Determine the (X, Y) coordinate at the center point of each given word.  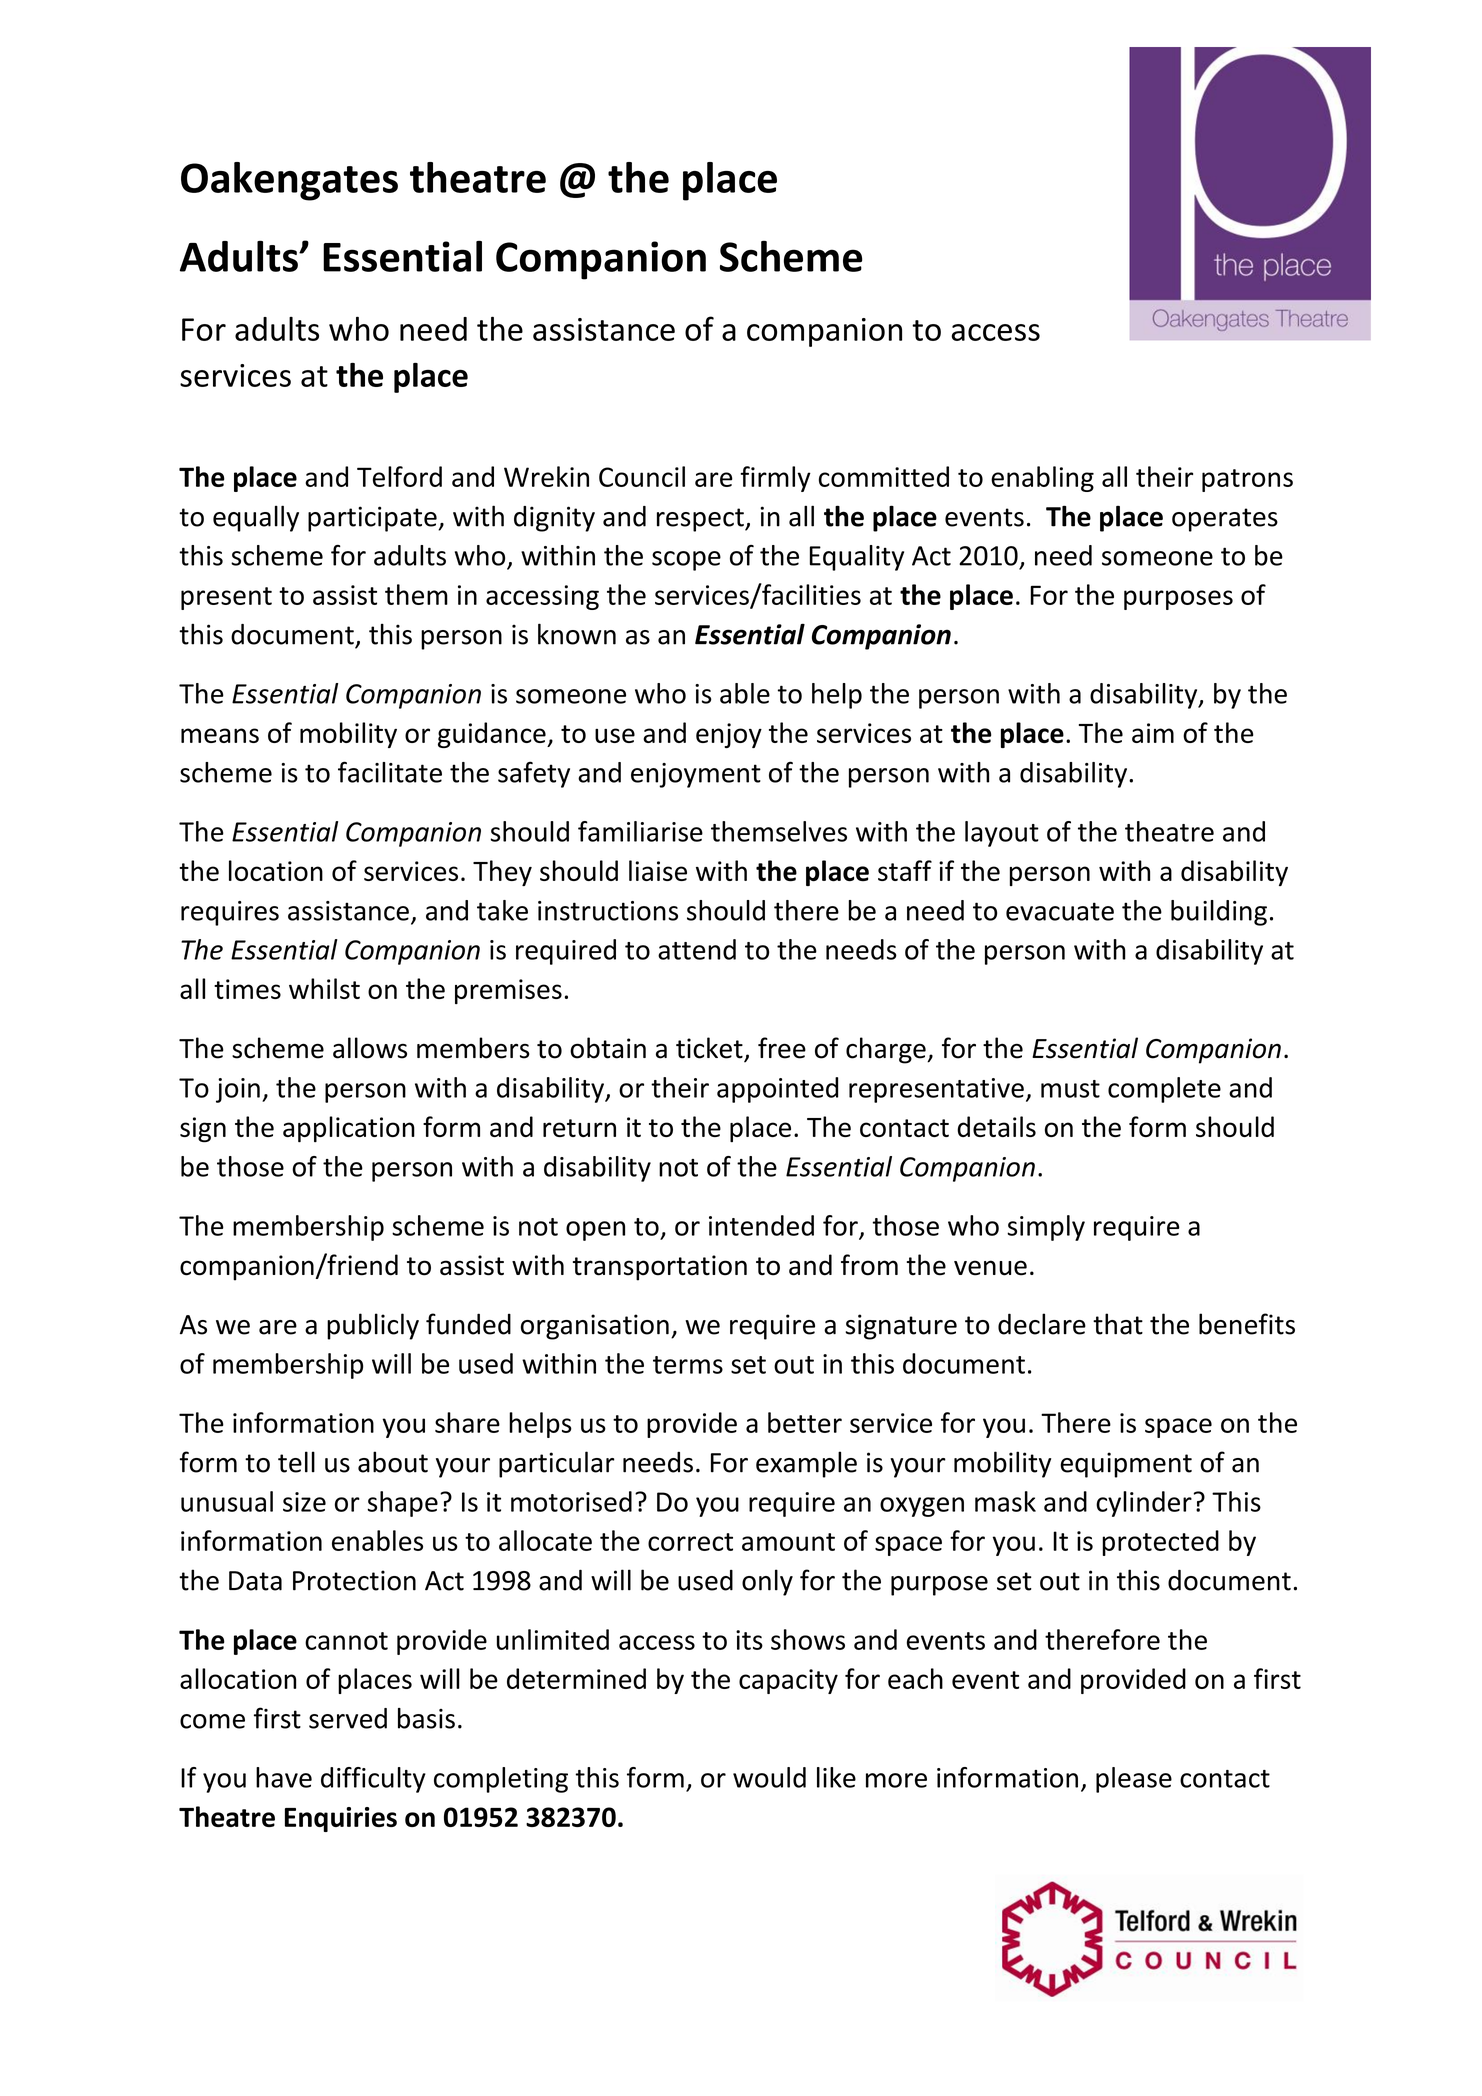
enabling (1042, 479)
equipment (1126, 1465)
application (349, 1129)
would (769, 1777)
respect (701, 520)
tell (296, 1462)
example (806, 1464)
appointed (777, 1090)
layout (1002, 834)
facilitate (390, 772)
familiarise (640, 831)
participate (373, 519)
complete (1164, 1090)
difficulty (373, 1780)
